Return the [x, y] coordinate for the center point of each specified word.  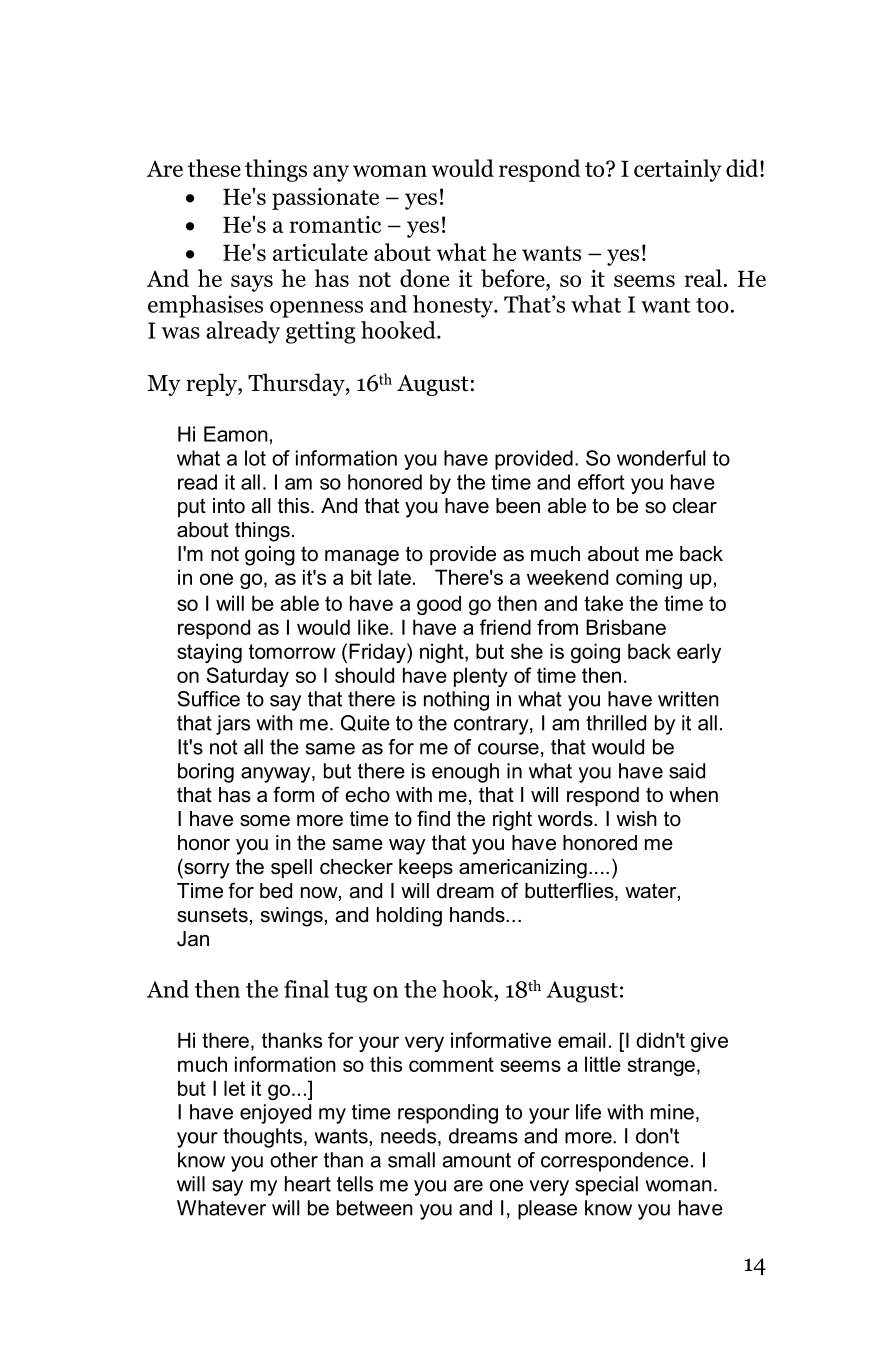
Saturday [247, 677]
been [518, 506]
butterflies [570, 891]
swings [292, 917]
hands [478, 915]
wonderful [661, 458]
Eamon [236, 434]
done [424, 278]
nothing [456, 701]
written [688, 699]
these [214, 168]
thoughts [264, 1138]
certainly [677, 170]
